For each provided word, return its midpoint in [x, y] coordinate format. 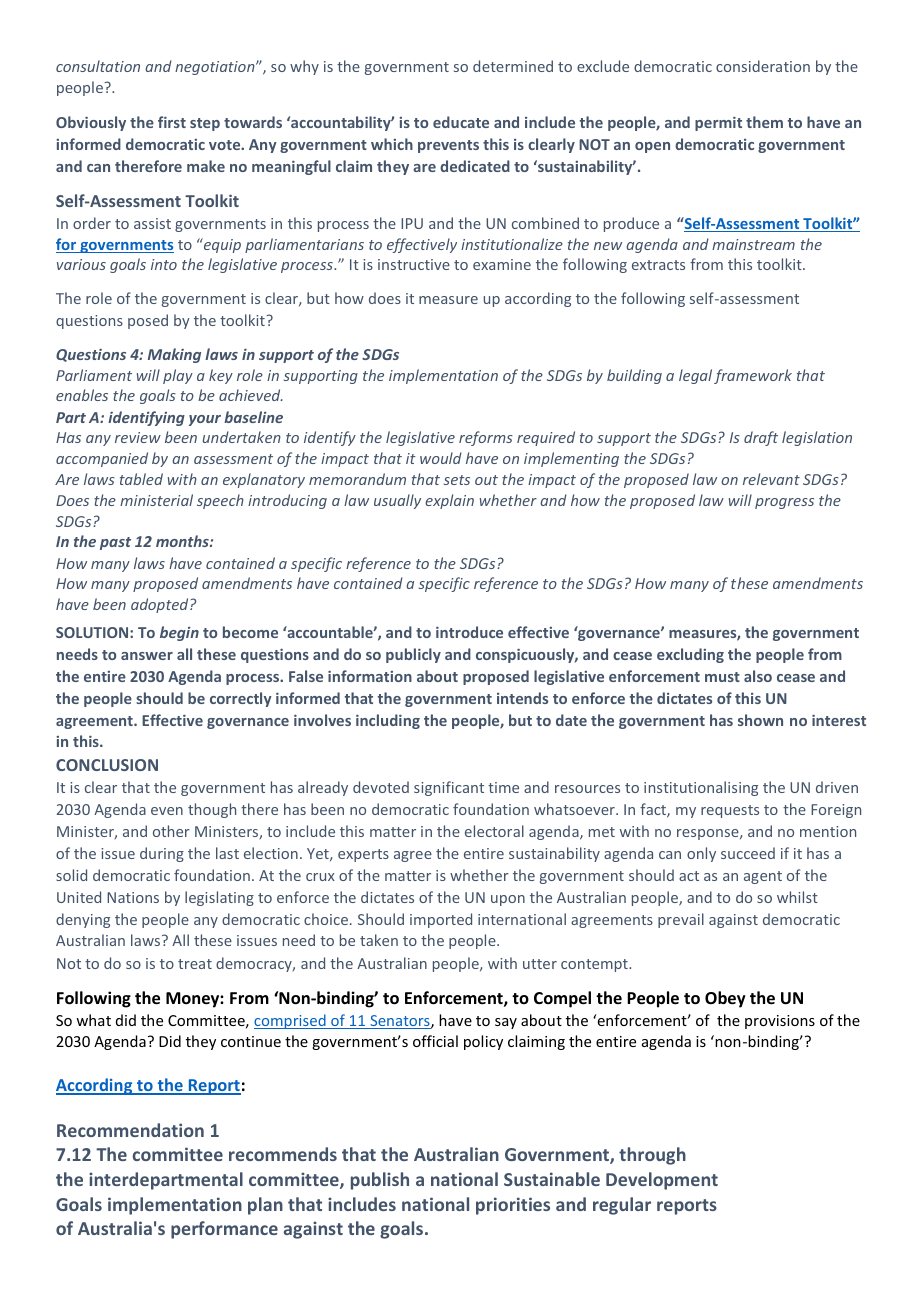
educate [461, 122]
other [171, 831]
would [441, 458]
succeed [748, 853]
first [172, 122]
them [764, 122]
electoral [494, 831]
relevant [771, 479]
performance [224, 1230]
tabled [141, 479]
